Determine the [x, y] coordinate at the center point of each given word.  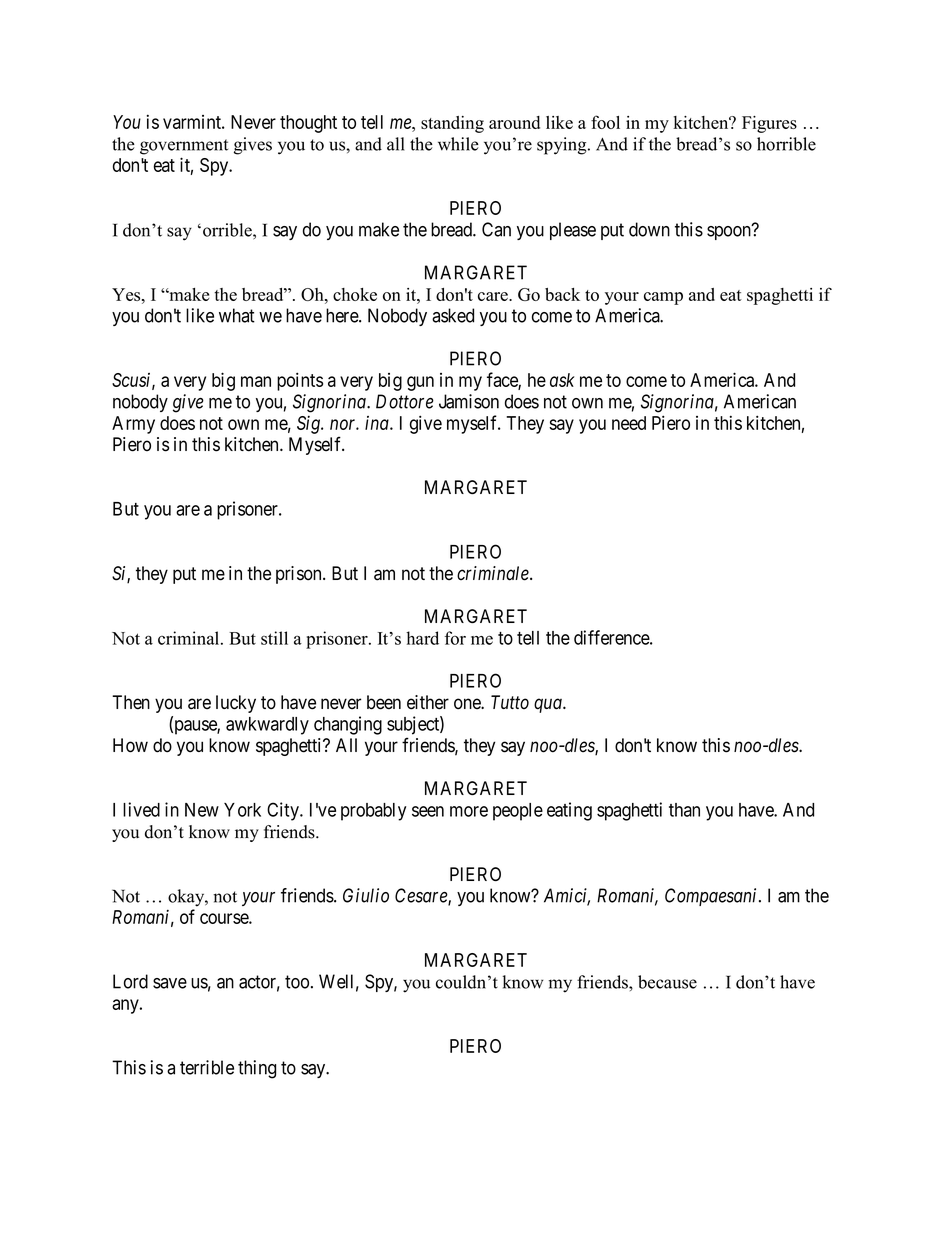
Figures [769, 124]
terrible [207, 1067]
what [237, 315]
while [458, 144]
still [274, 638]
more [469, 811]
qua [549, 705]
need [629, 423]
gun [420, 383]
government [184, 147]
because [667, 982]
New [202, 810]
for [455, 638]
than [684, 810]
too [297, 982]
